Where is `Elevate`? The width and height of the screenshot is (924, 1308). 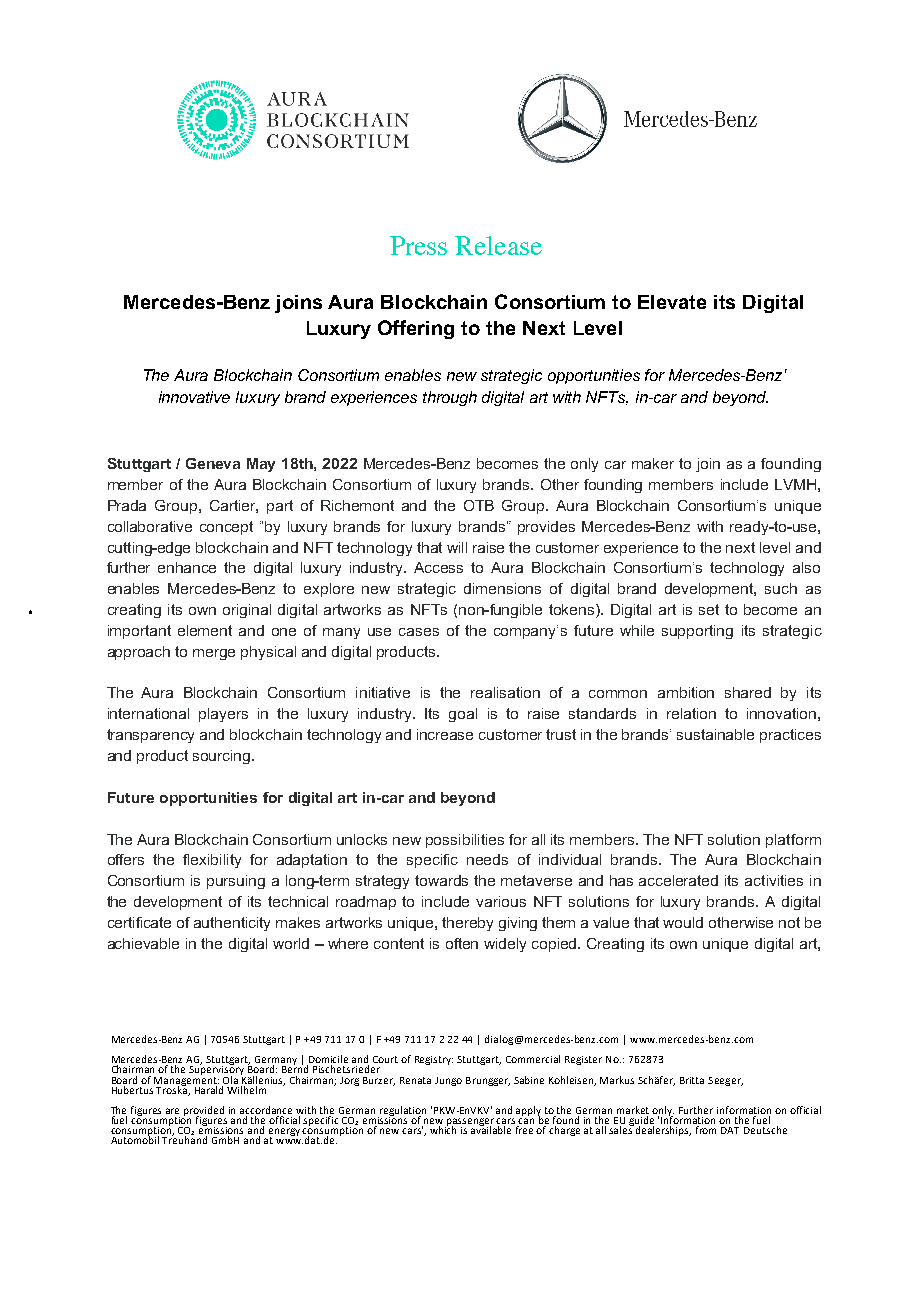 Elevate is located at coordinates (672, 302).
